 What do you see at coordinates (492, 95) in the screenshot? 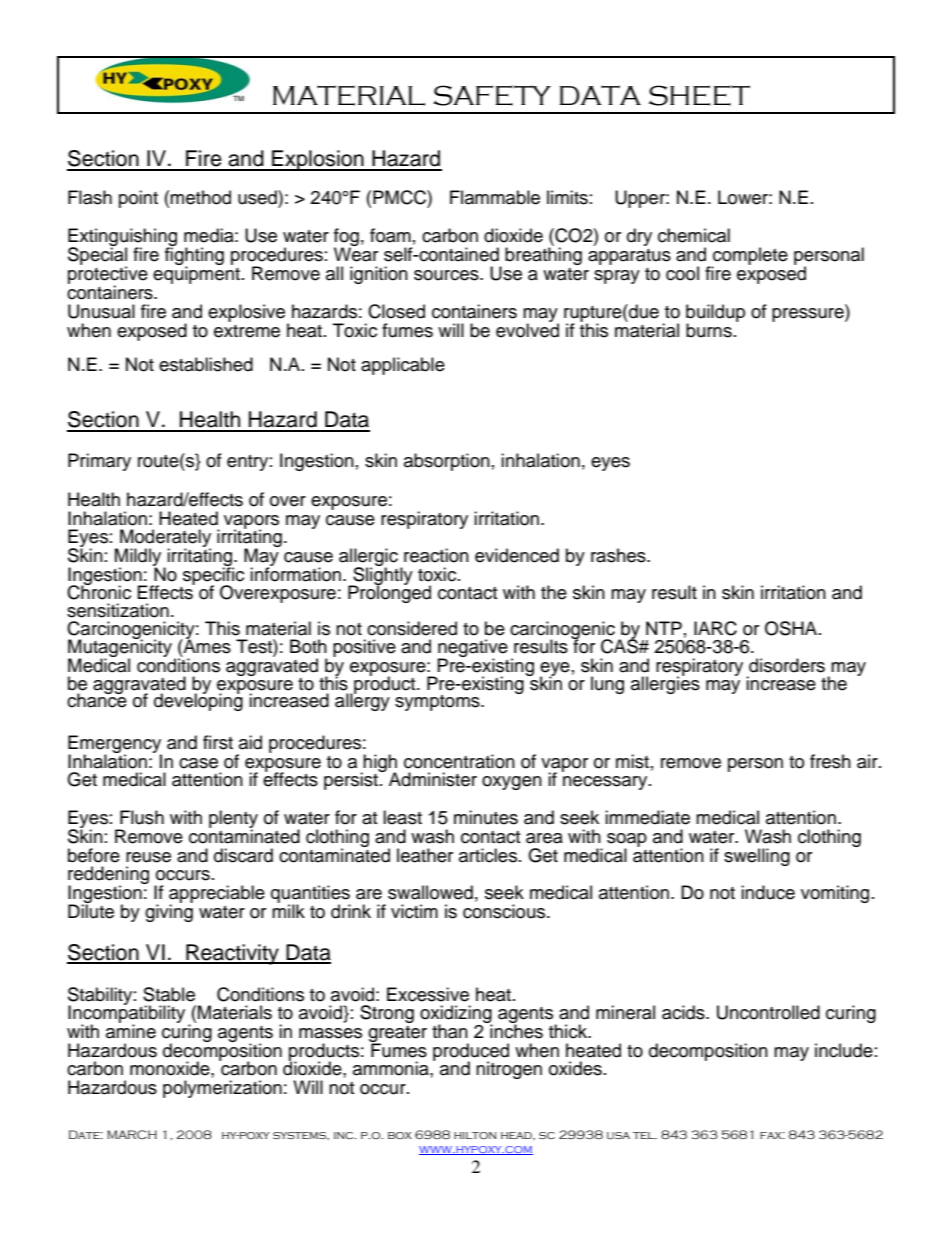
I see `SAFETY` at bounding box center [492, 95].
